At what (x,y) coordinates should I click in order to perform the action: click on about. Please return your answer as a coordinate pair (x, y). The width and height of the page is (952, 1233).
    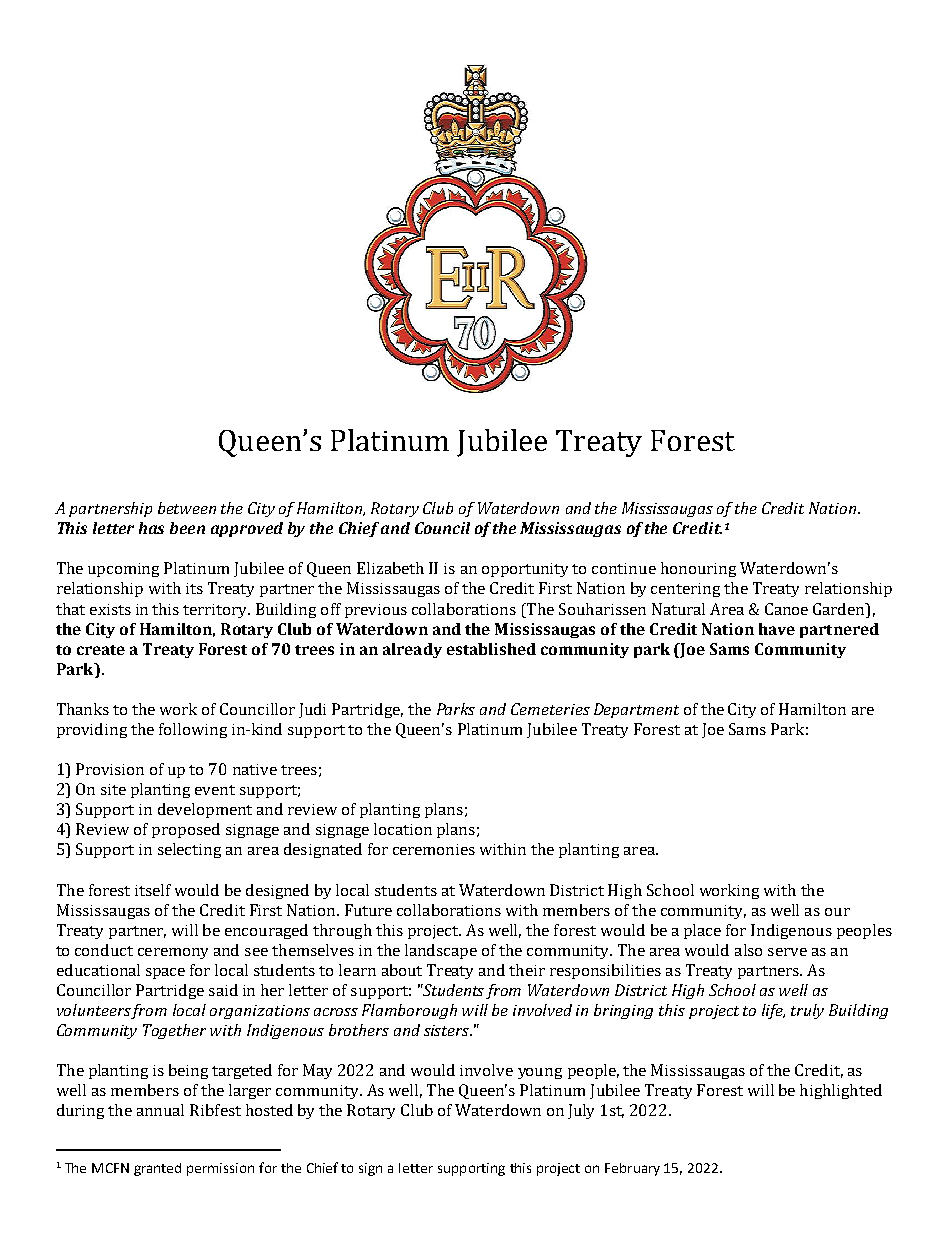
    Looking at the image, I should click on (402, 970).
